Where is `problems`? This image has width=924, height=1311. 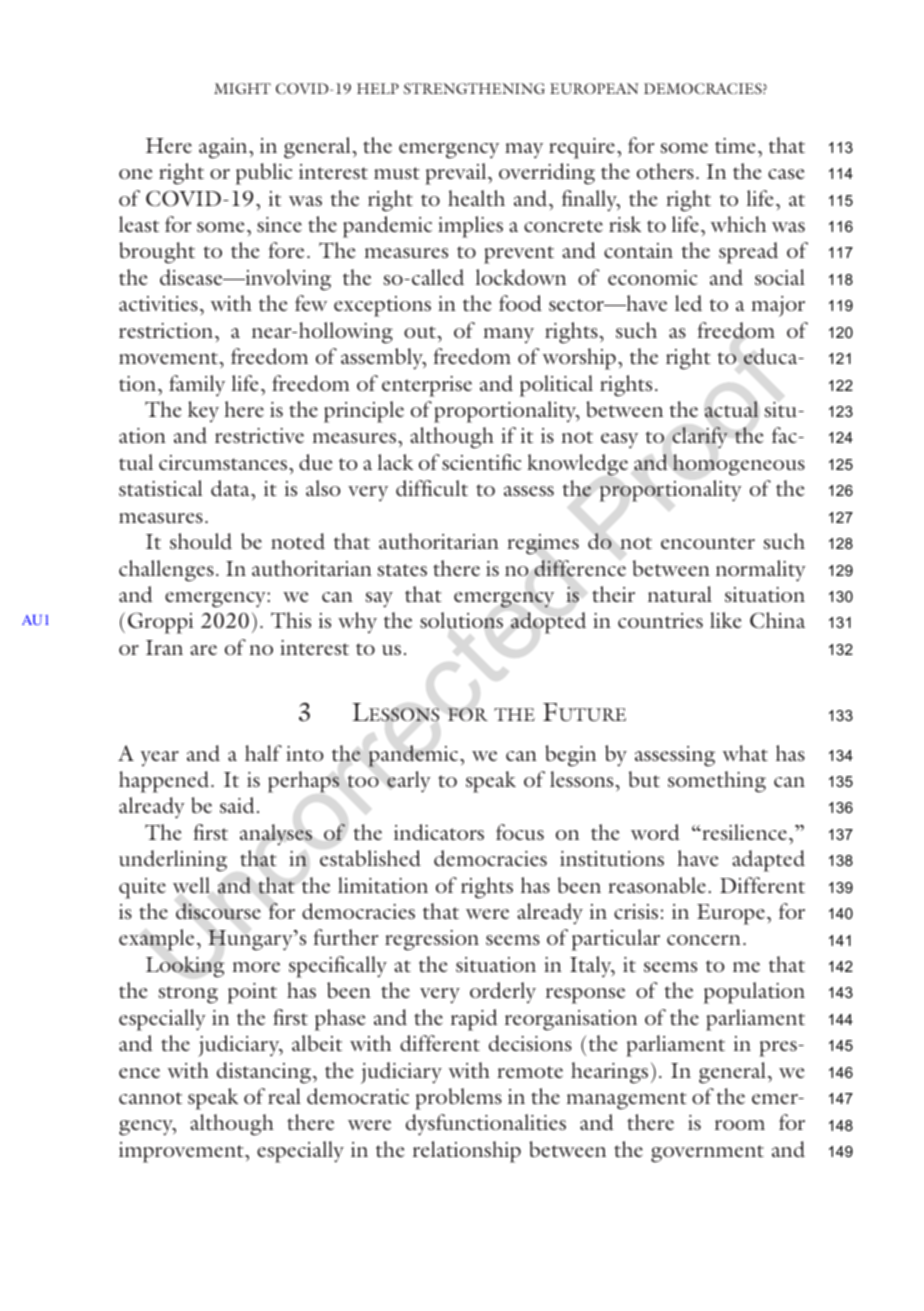 problems is located at coordinates (458, 1099).
